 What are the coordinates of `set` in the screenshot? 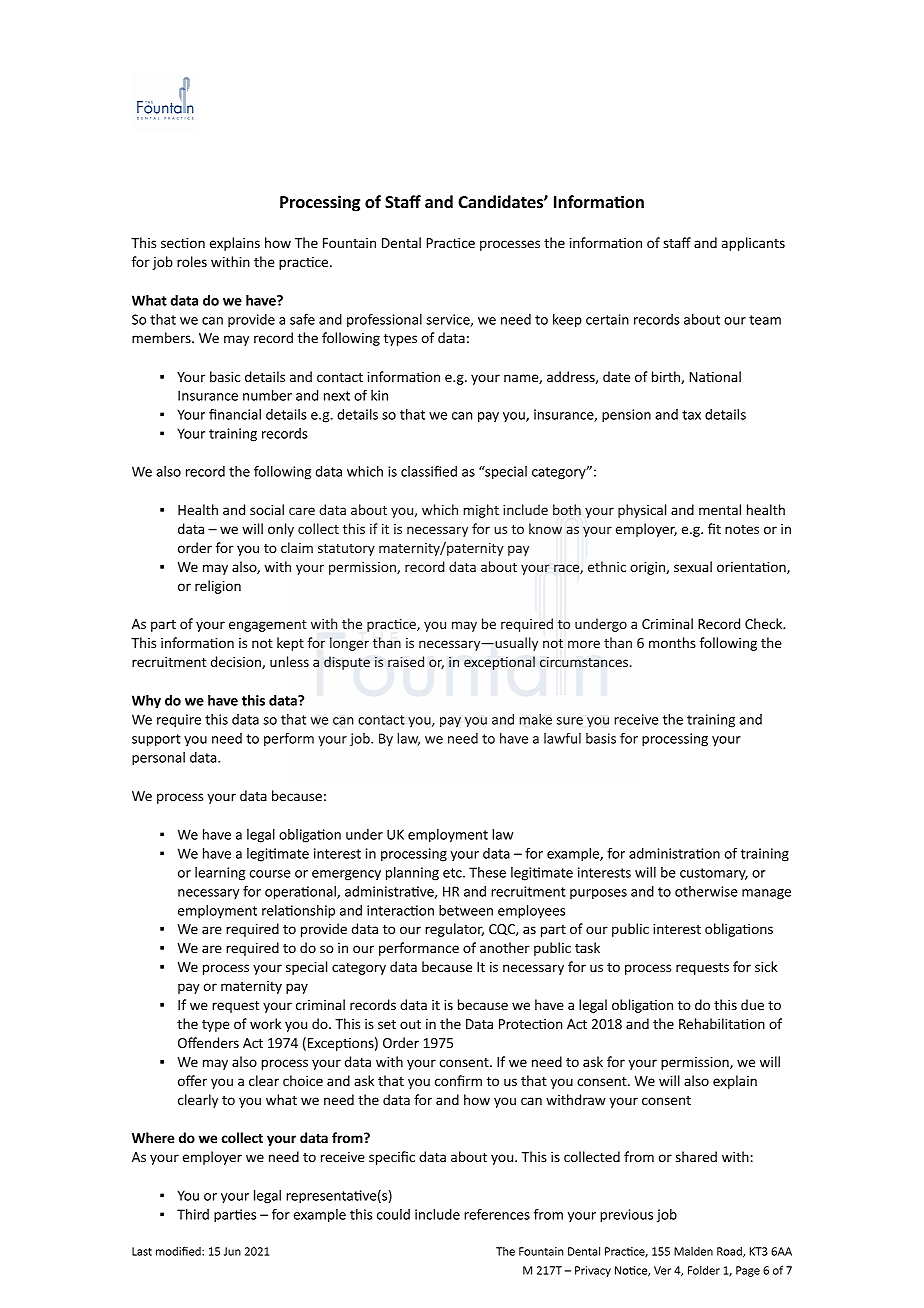 It's located at (387, 1024).
